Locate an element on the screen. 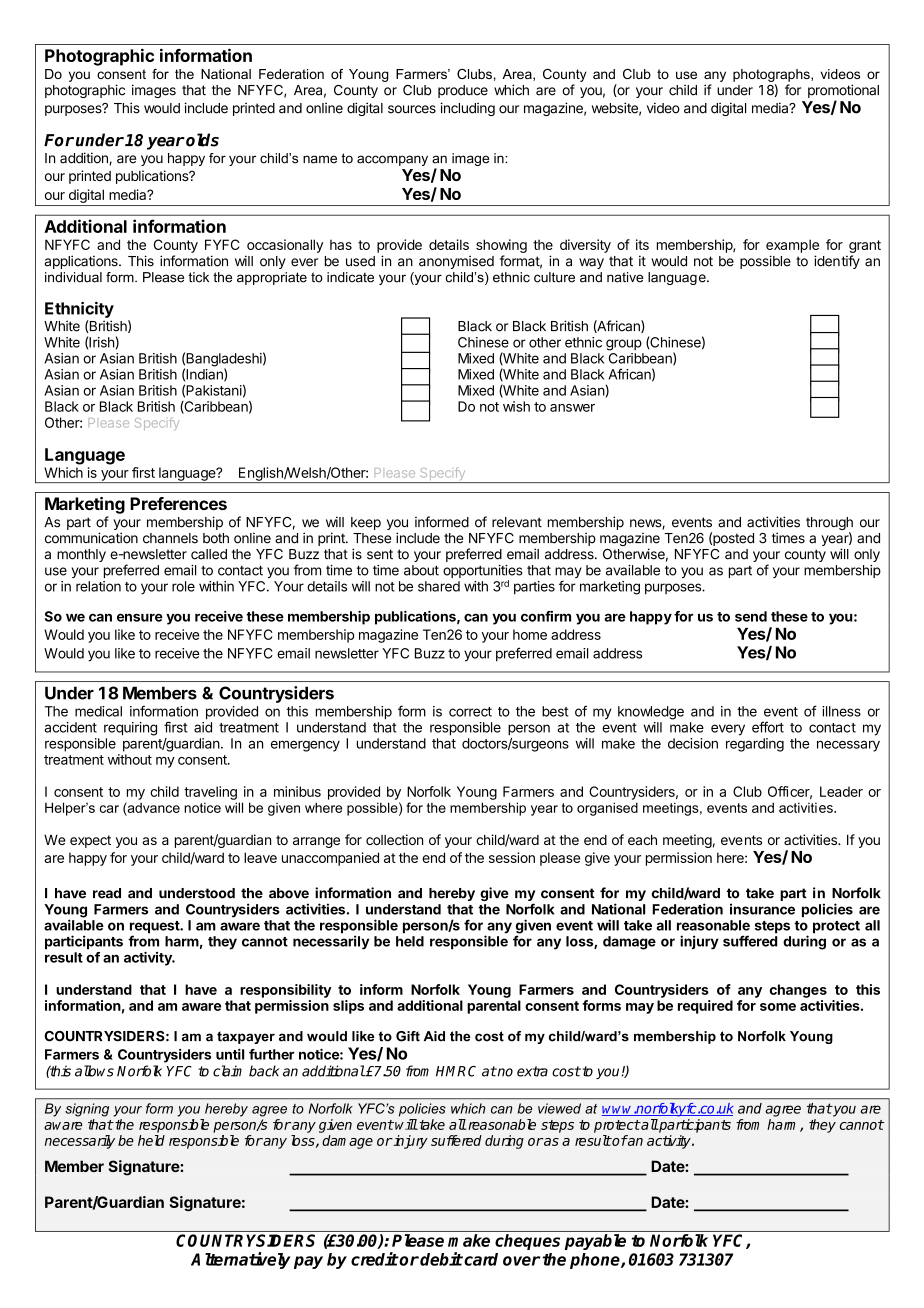  tick is located at coordinates (198, 277).
